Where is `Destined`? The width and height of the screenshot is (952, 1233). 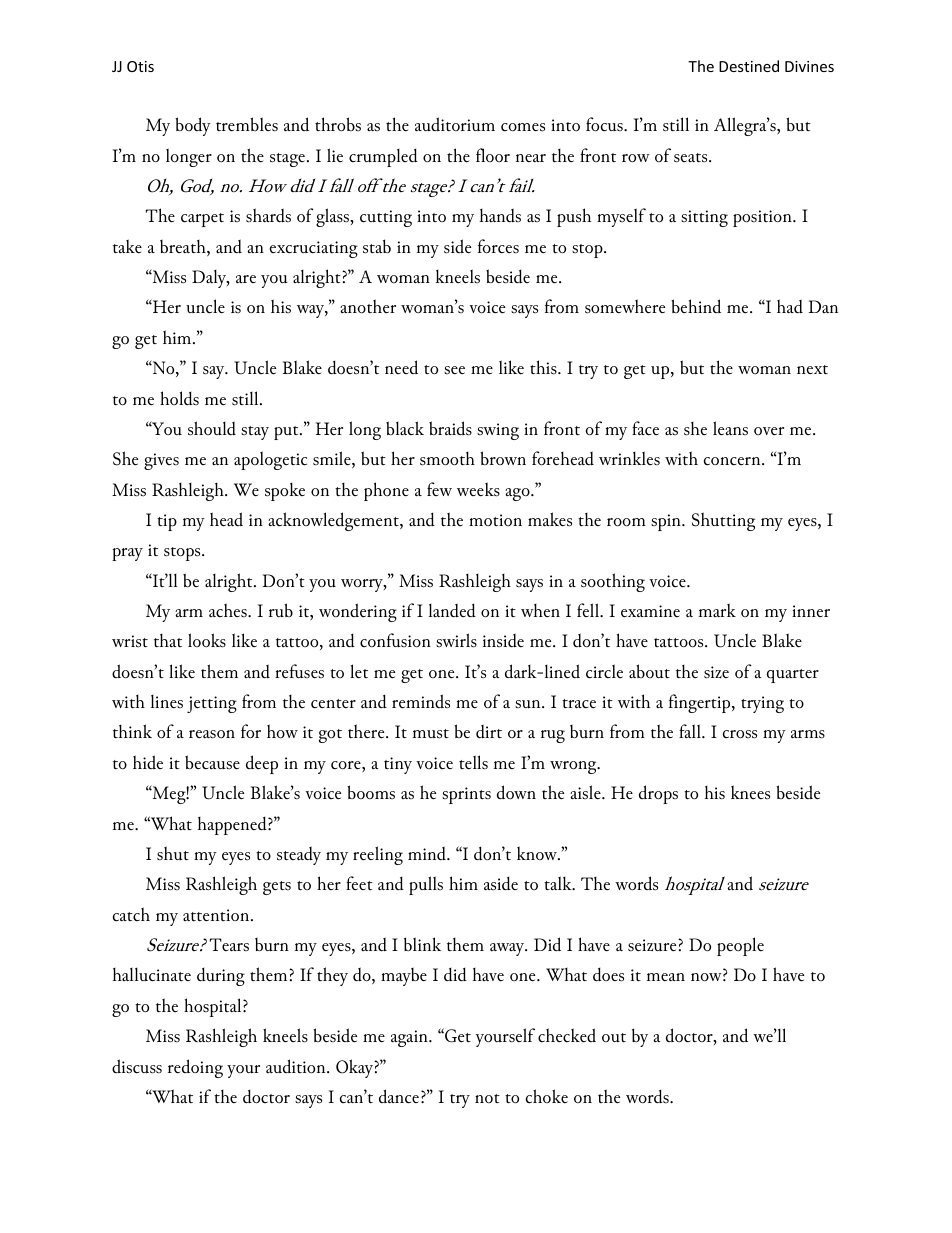
Destined is located at coordinates (749, 66).
